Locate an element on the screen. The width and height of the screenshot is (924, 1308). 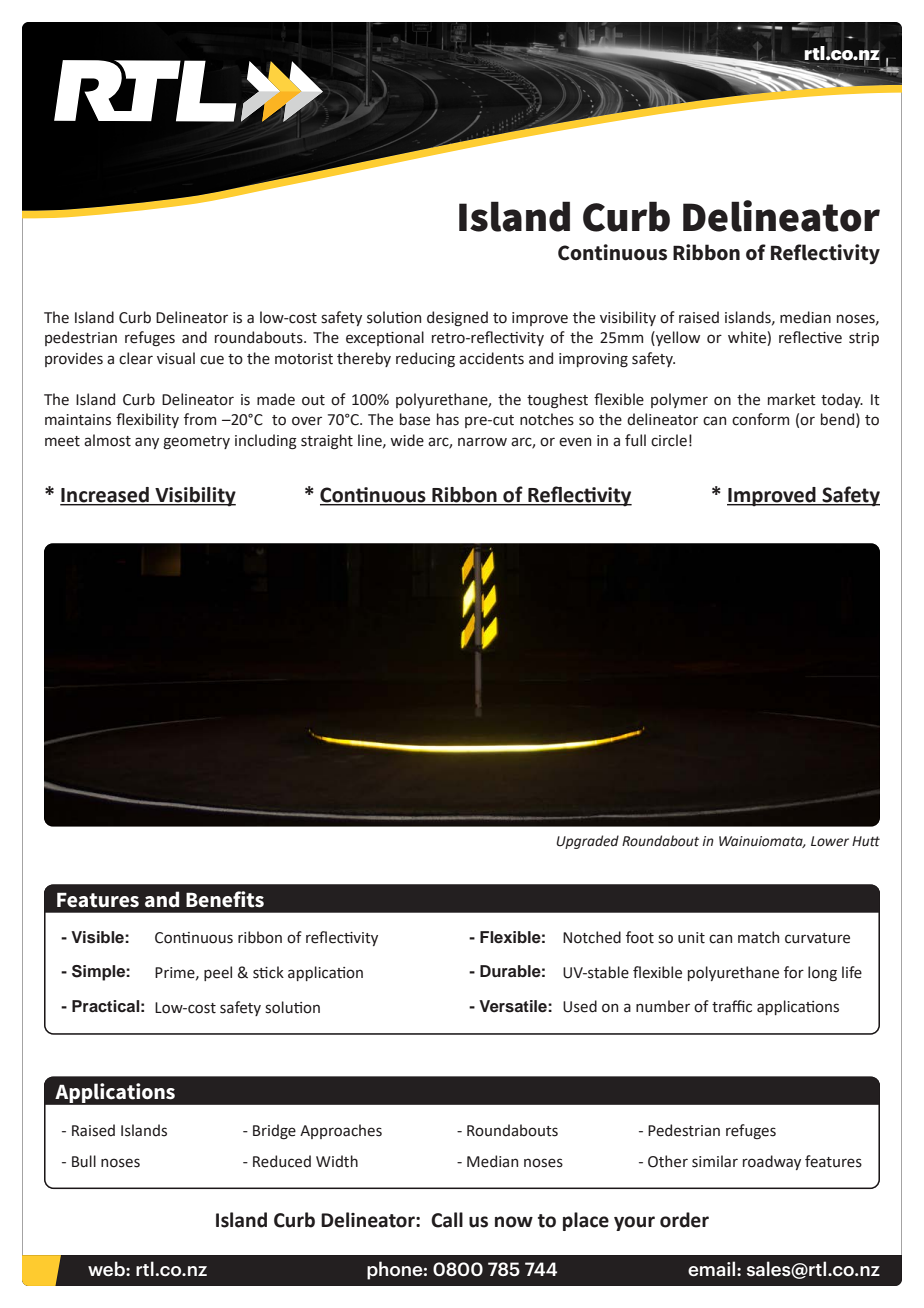
Bull is located at coordinates (84, 1161).
